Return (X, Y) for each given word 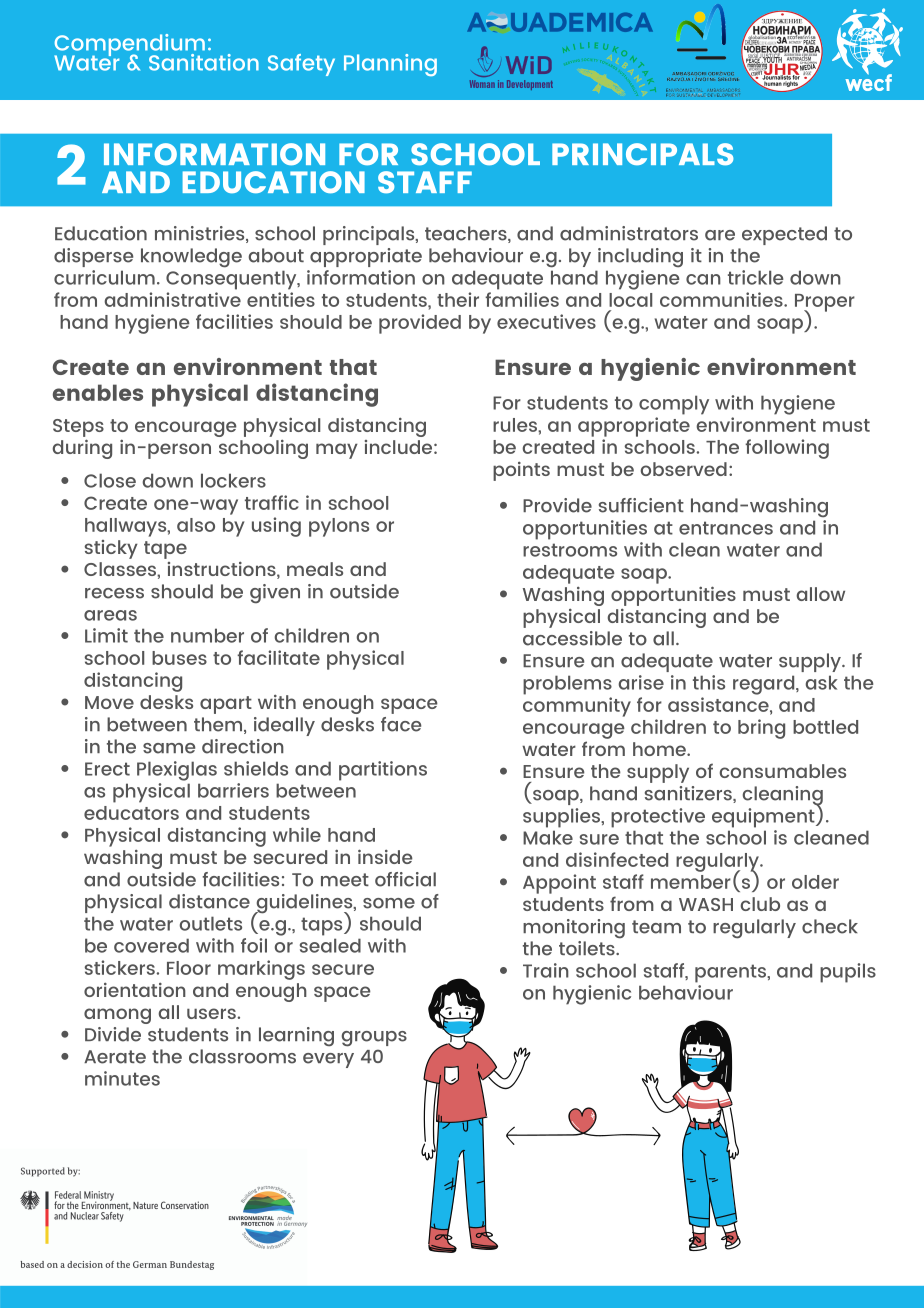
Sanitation (204, 62)
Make (548, 837)
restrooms (570, 550)
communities (722, 299)
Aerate (115, 1057)
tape (165, 550)
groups (374, 1039)
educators (131, 813)
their (458, 299)
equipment (764, 816)
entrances (726, 528)
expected (784, 235)
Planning (390, 65)
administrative (172, 299)
